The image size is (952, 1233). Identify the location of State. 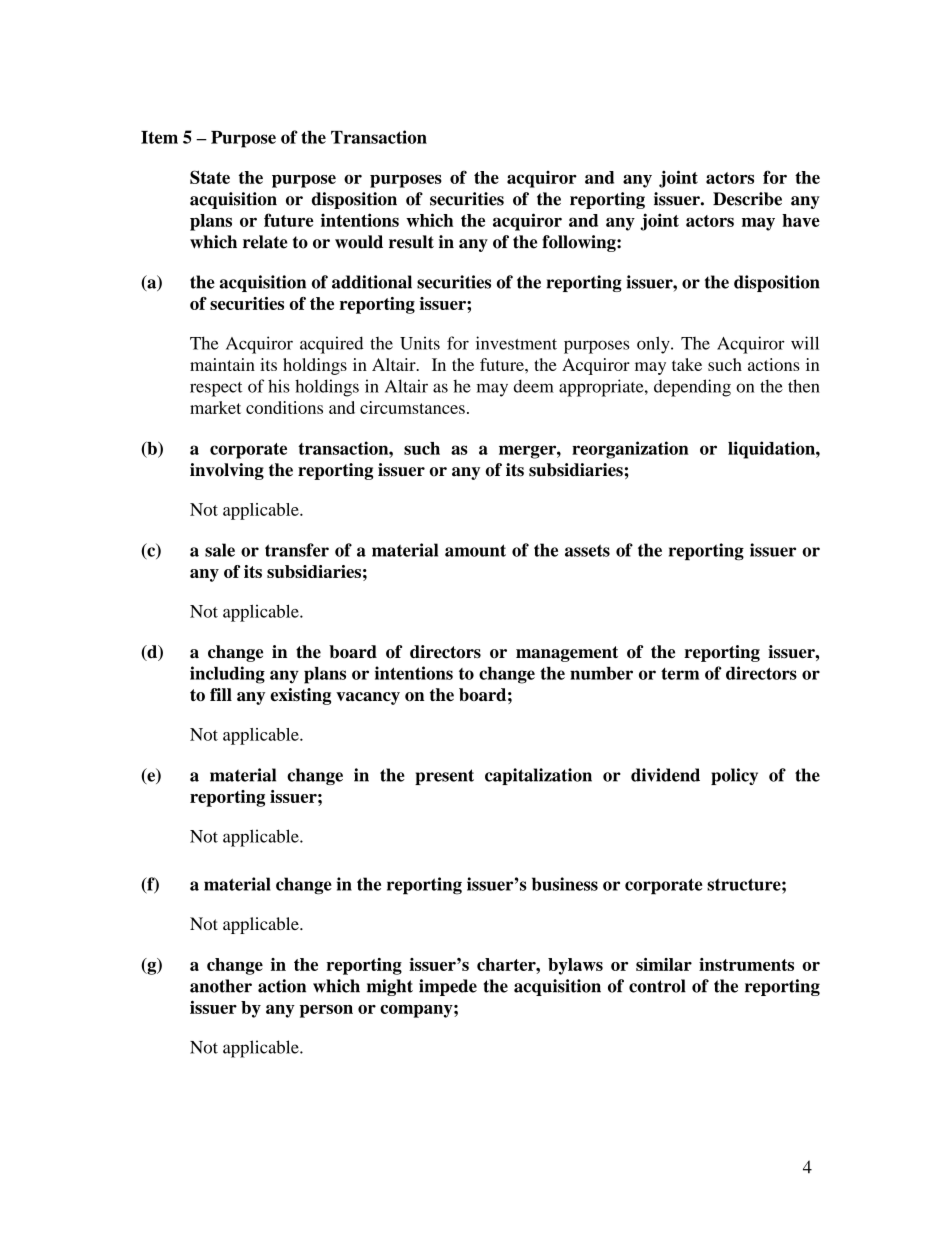
(210, 177).
